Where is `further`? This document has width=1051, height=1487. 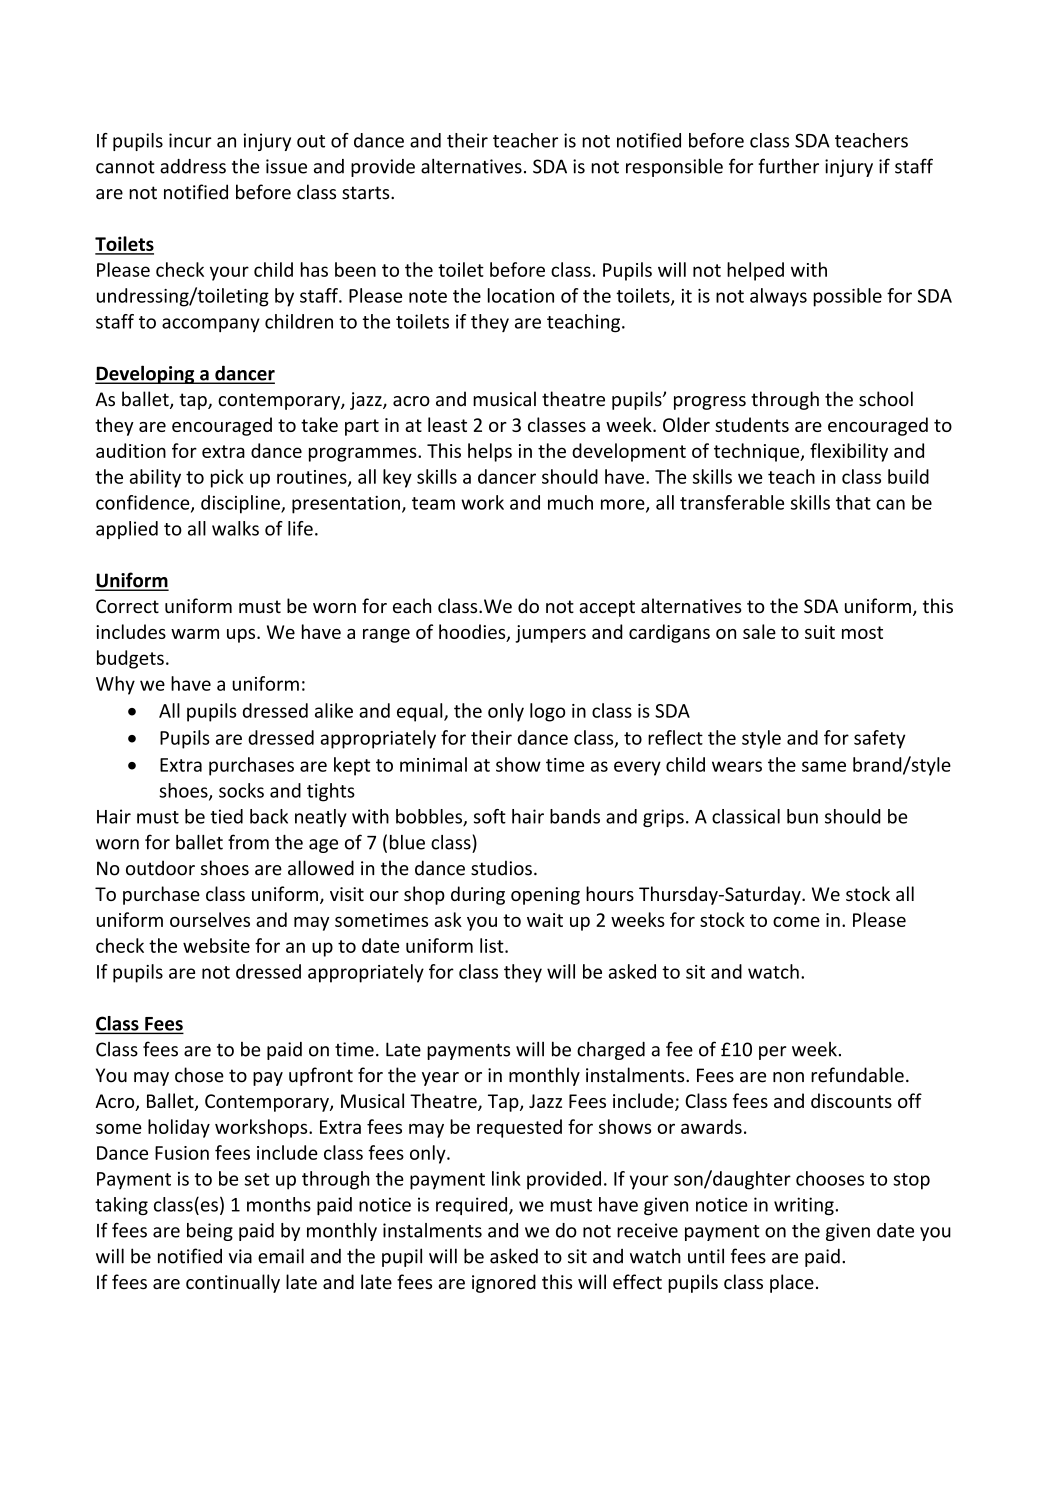
further is located at coordinates (788, 166).
